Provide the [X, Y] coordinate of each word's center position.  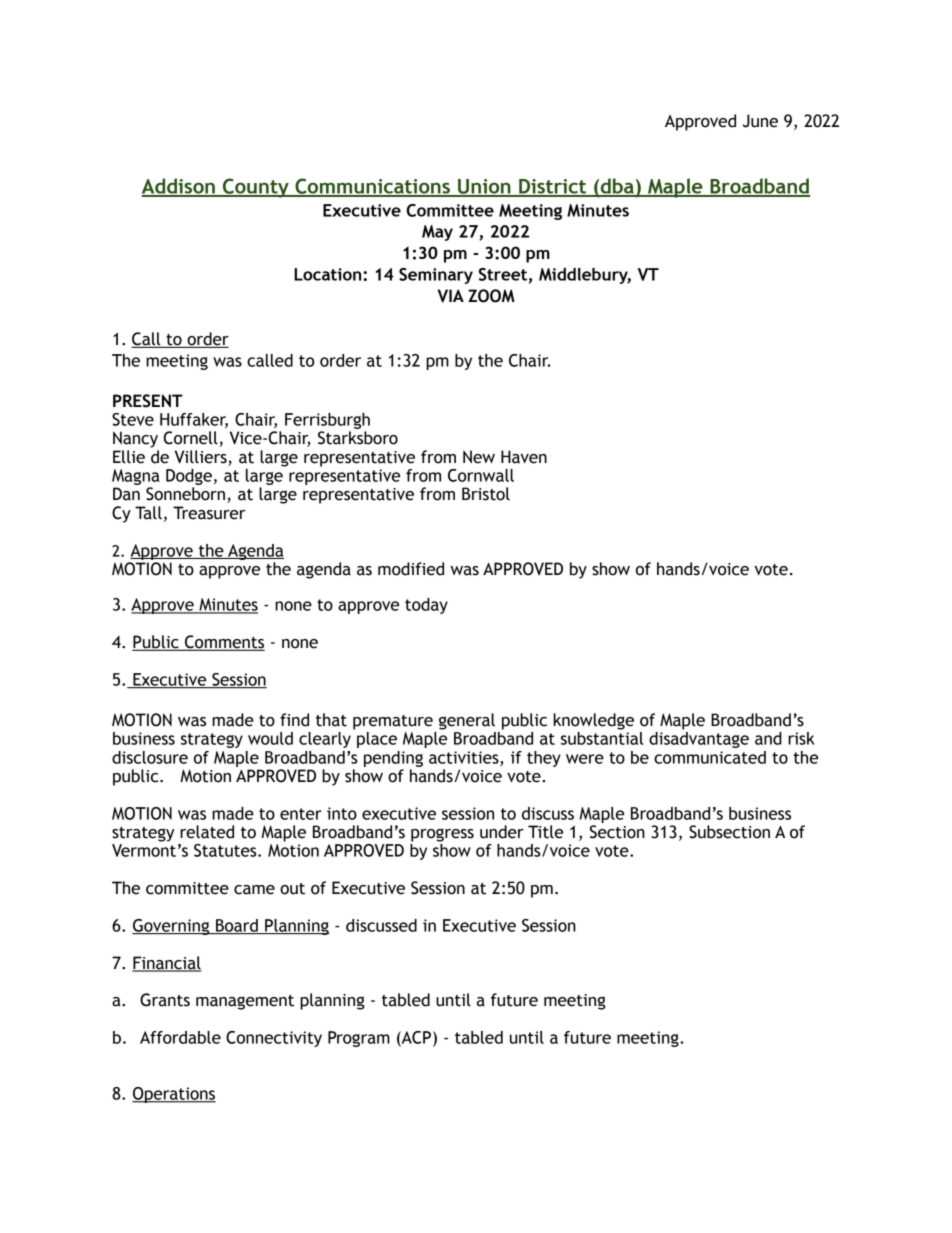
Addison [179, 187]
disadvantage [699, 740]
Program [359, 1039]
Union [484, 187]
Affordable [180, 1037]
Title [545, 832]
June [760, 121]
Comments [224, 643]
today [426, 606]
